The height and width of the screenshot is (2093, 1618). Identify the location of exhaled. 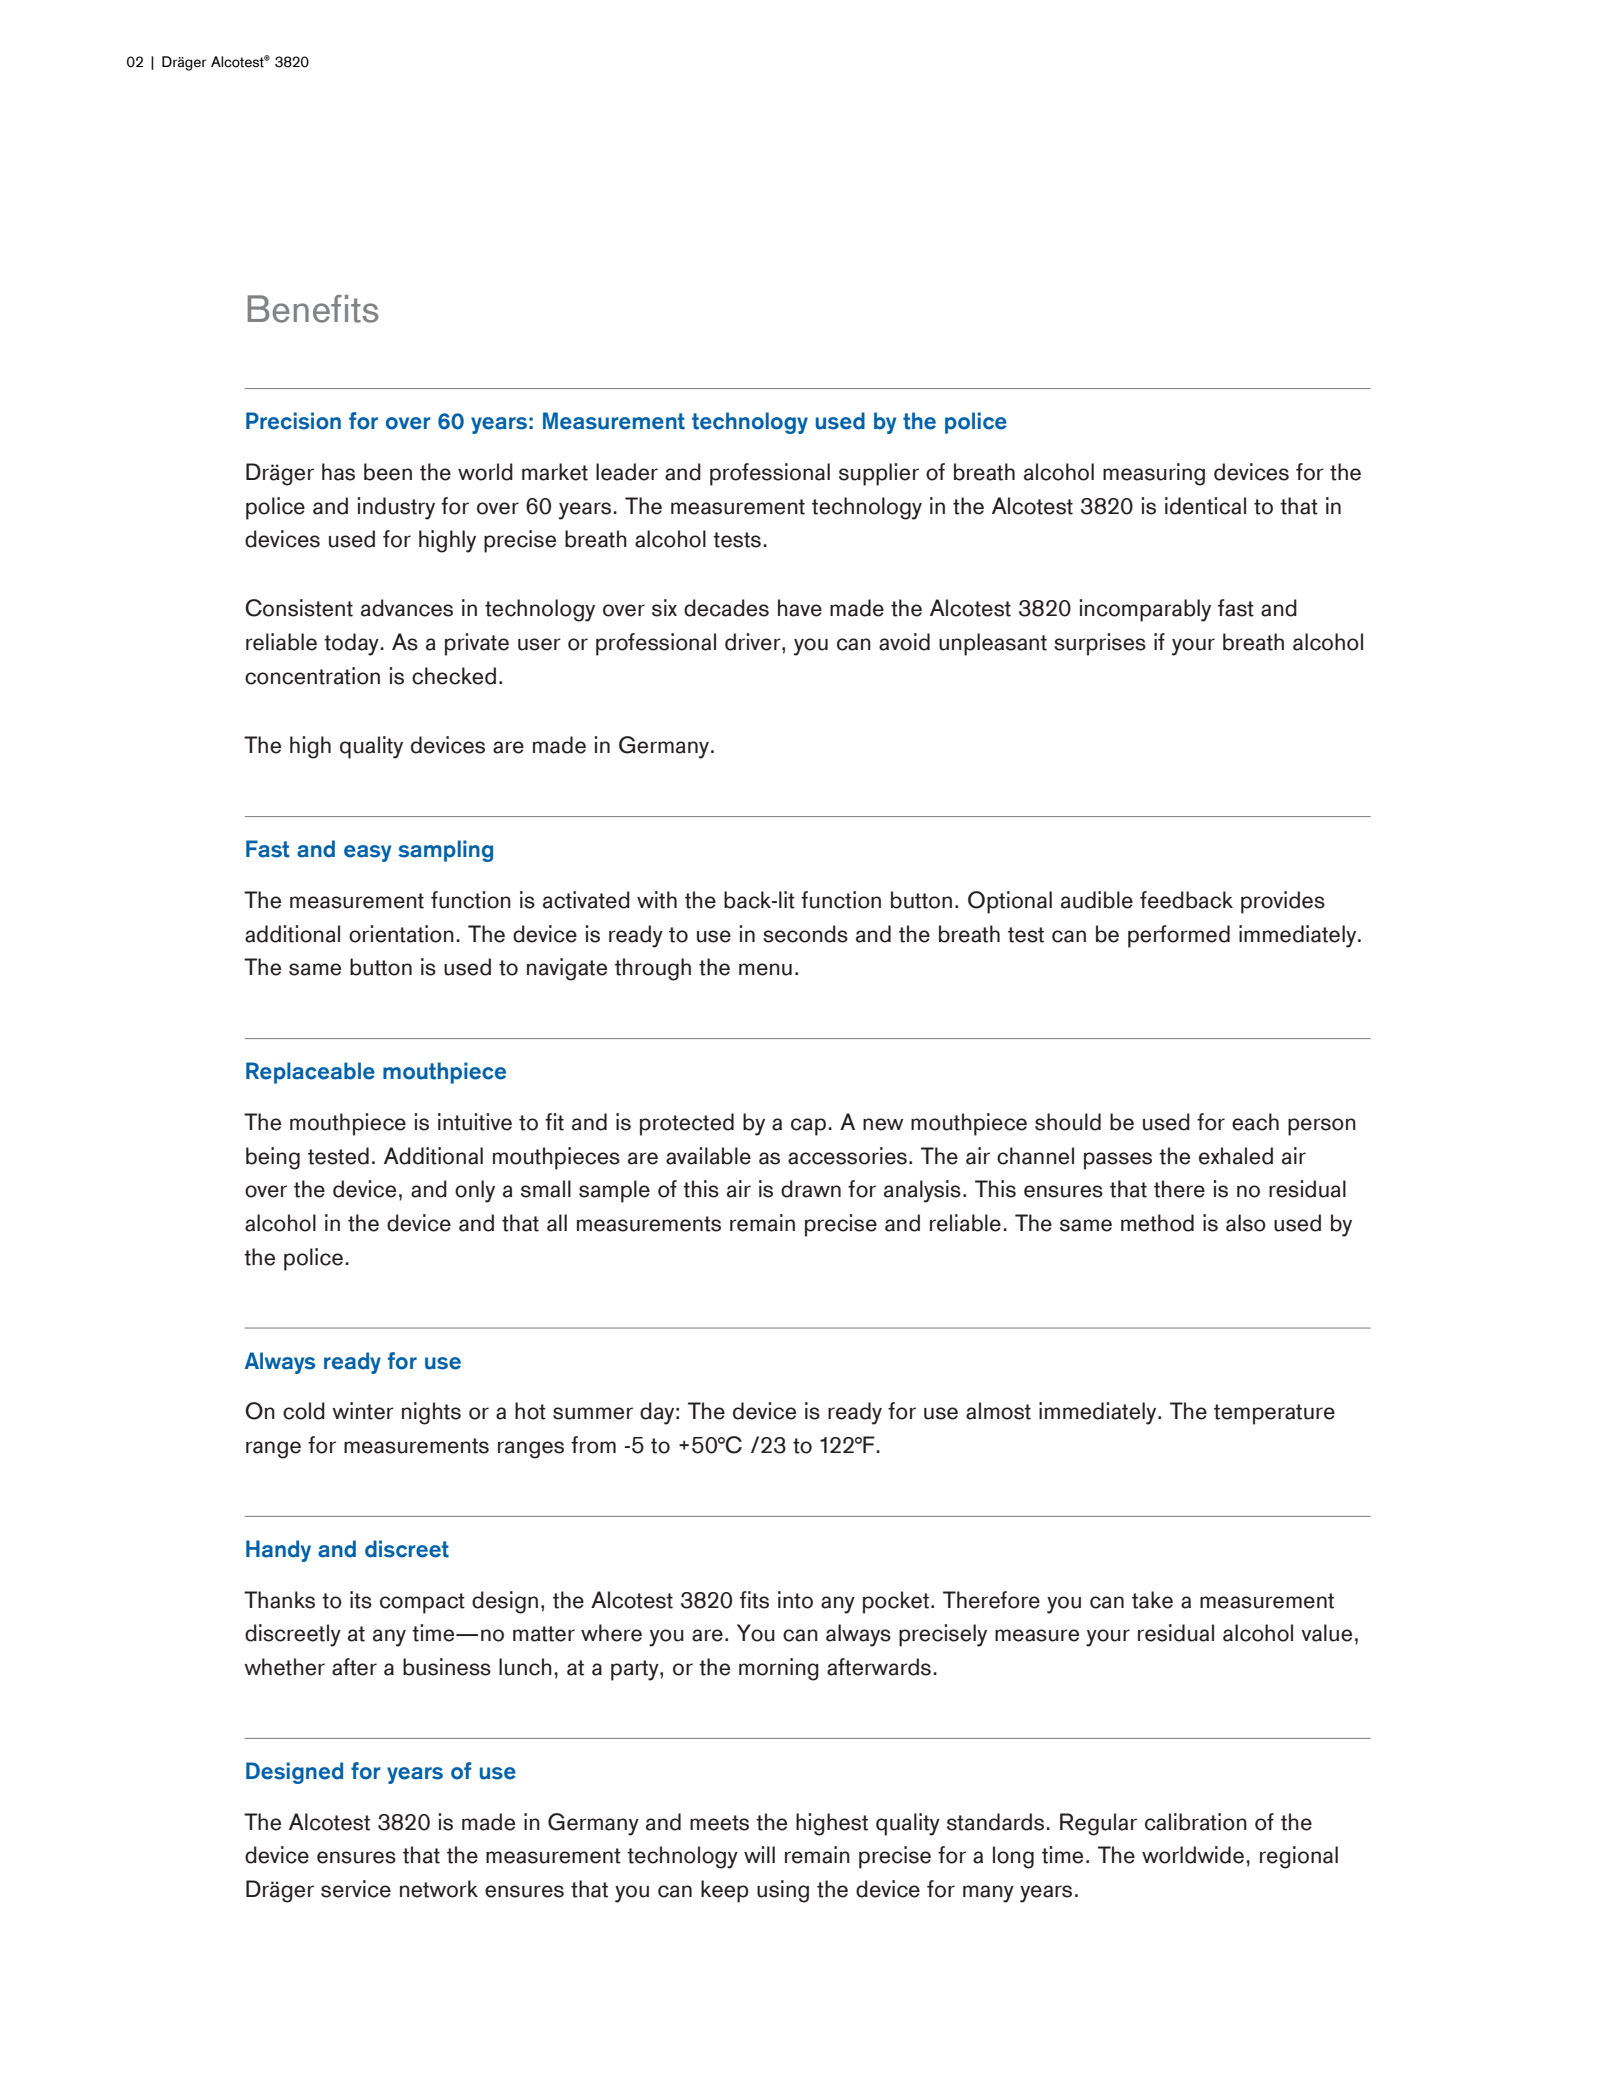
(1236, 1156).
